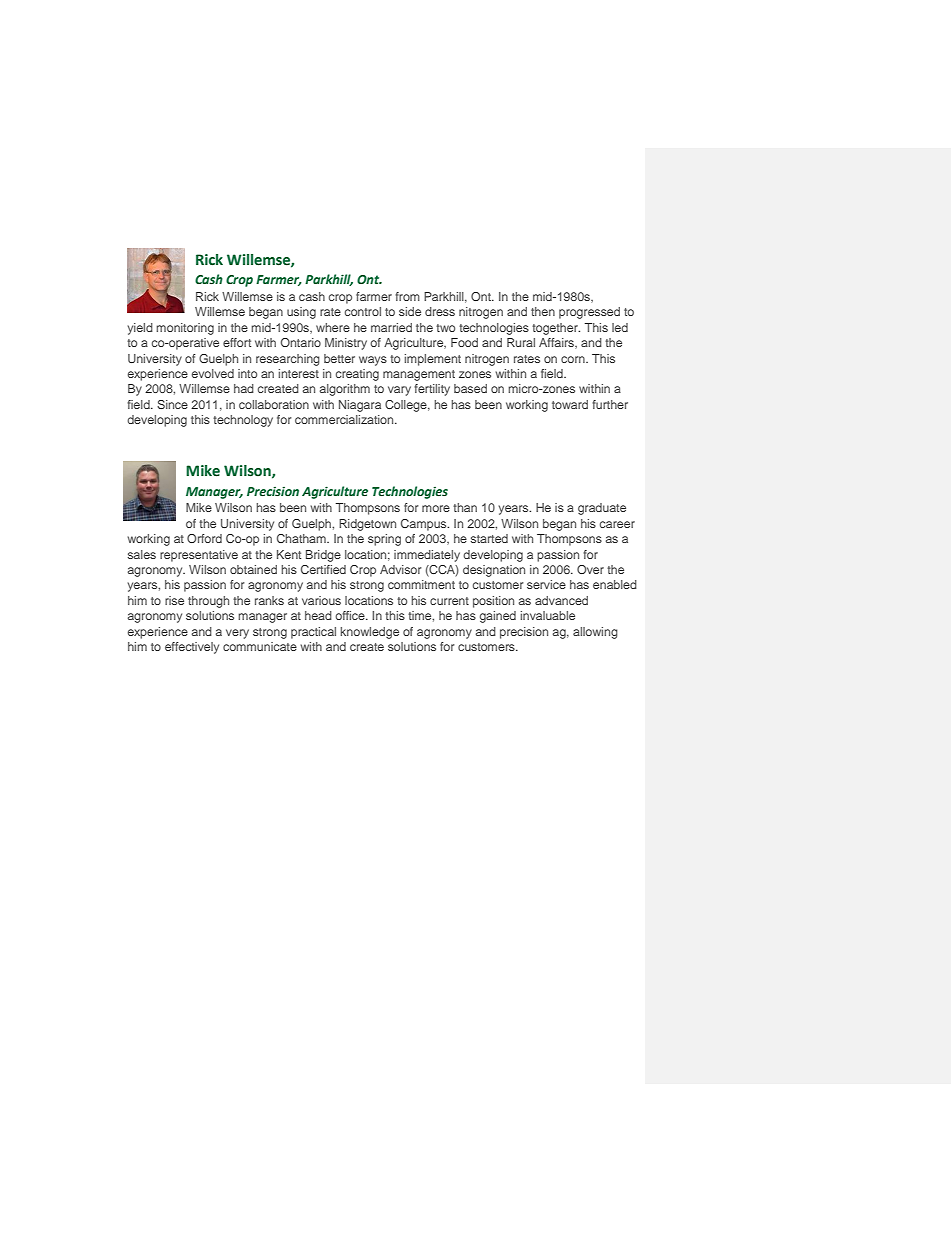 Image resolution: width=952 pixels, height=1233 pixels. Describe the element at coordinates (345, 419) in the page. I see `commercialization` at that location.
